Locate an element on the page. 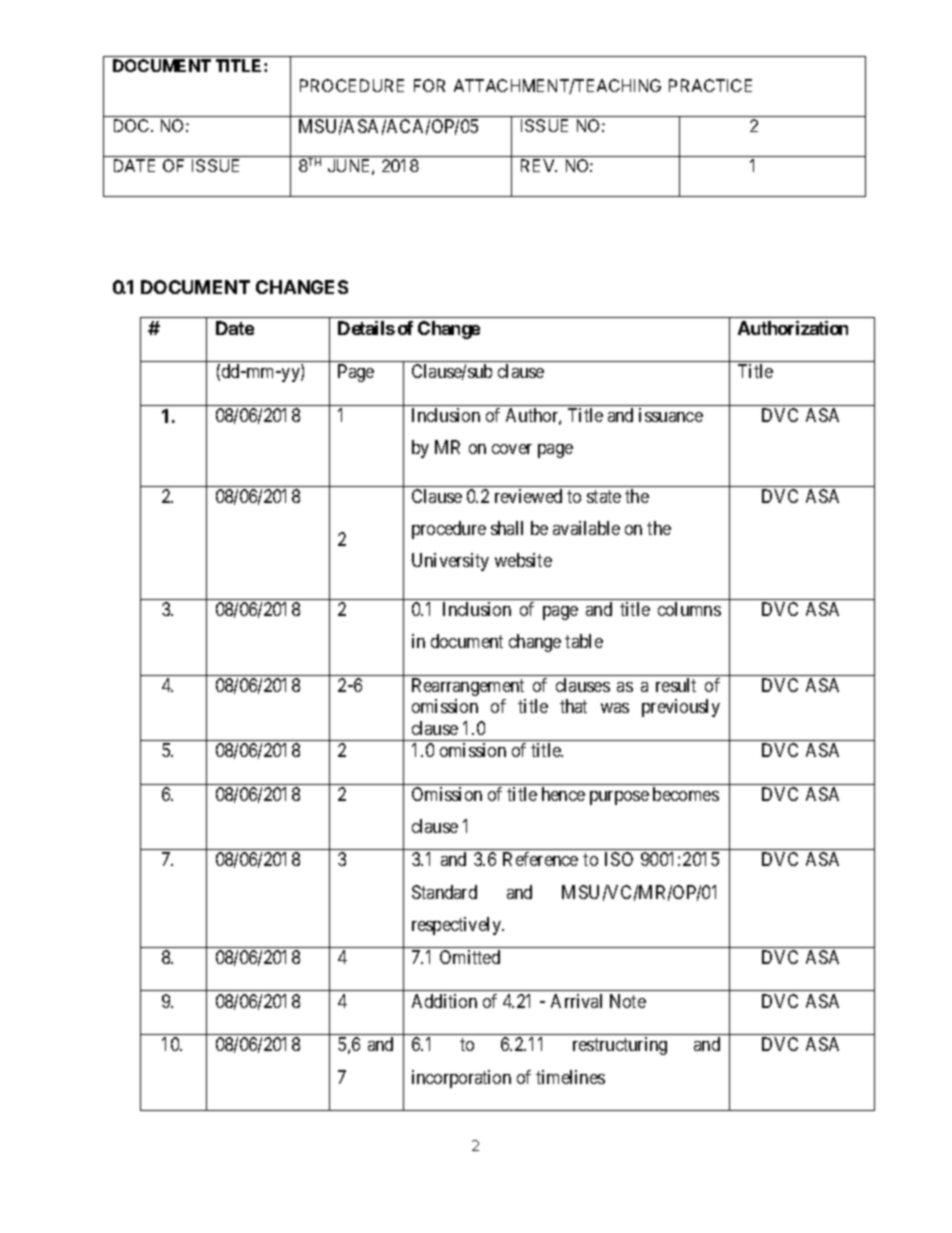 The height and width of the page is (1233, 952). timelines is located at coordinates (570, 1077).
